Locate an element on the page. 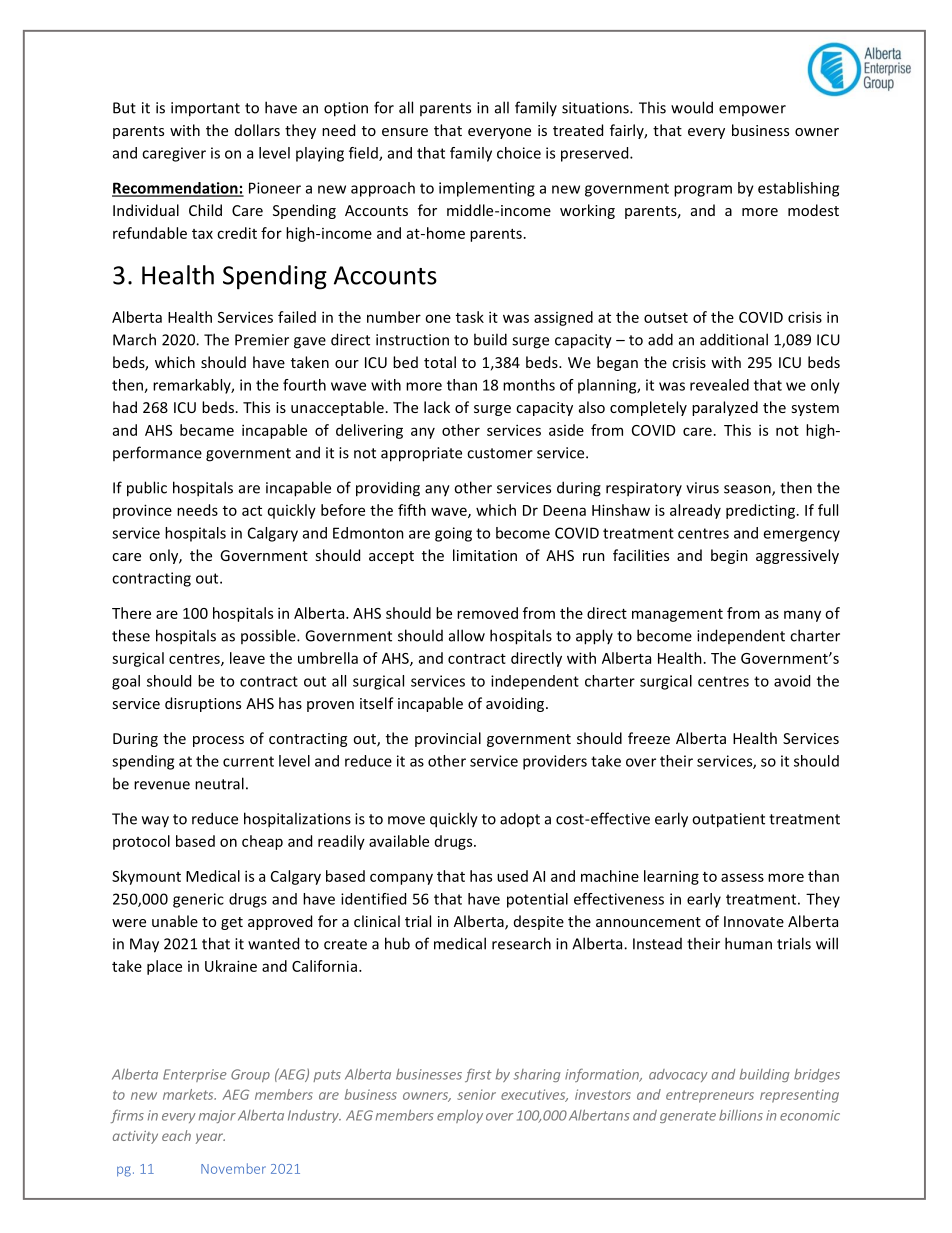  empower is located at coordinates (752, 110).
